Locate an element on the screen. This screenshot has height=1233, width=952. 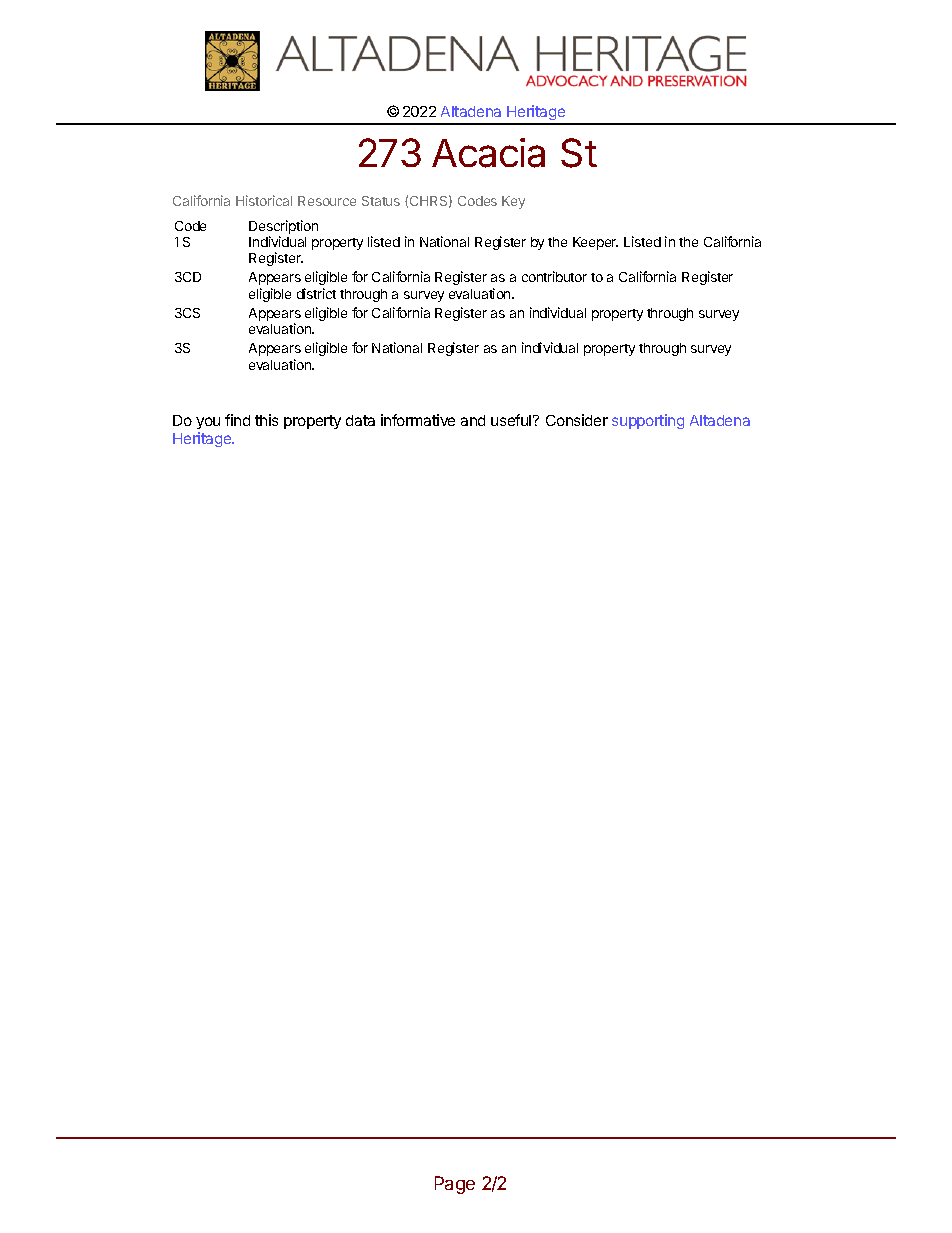
Consider is located at coordinates (577, 420).
